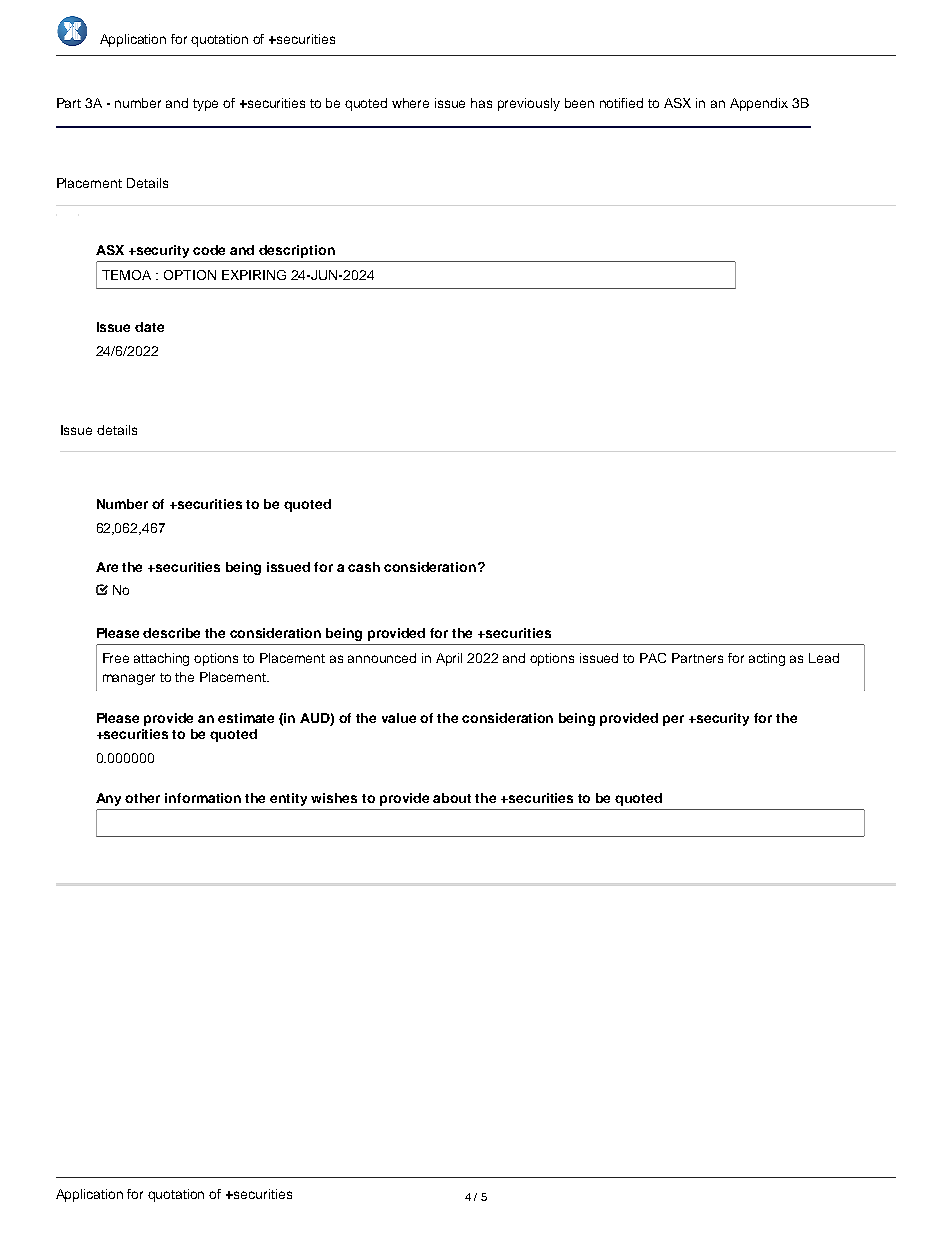  Describe the element at coordinates (767, 659) in the screenshot. I see `acting` at that location.
